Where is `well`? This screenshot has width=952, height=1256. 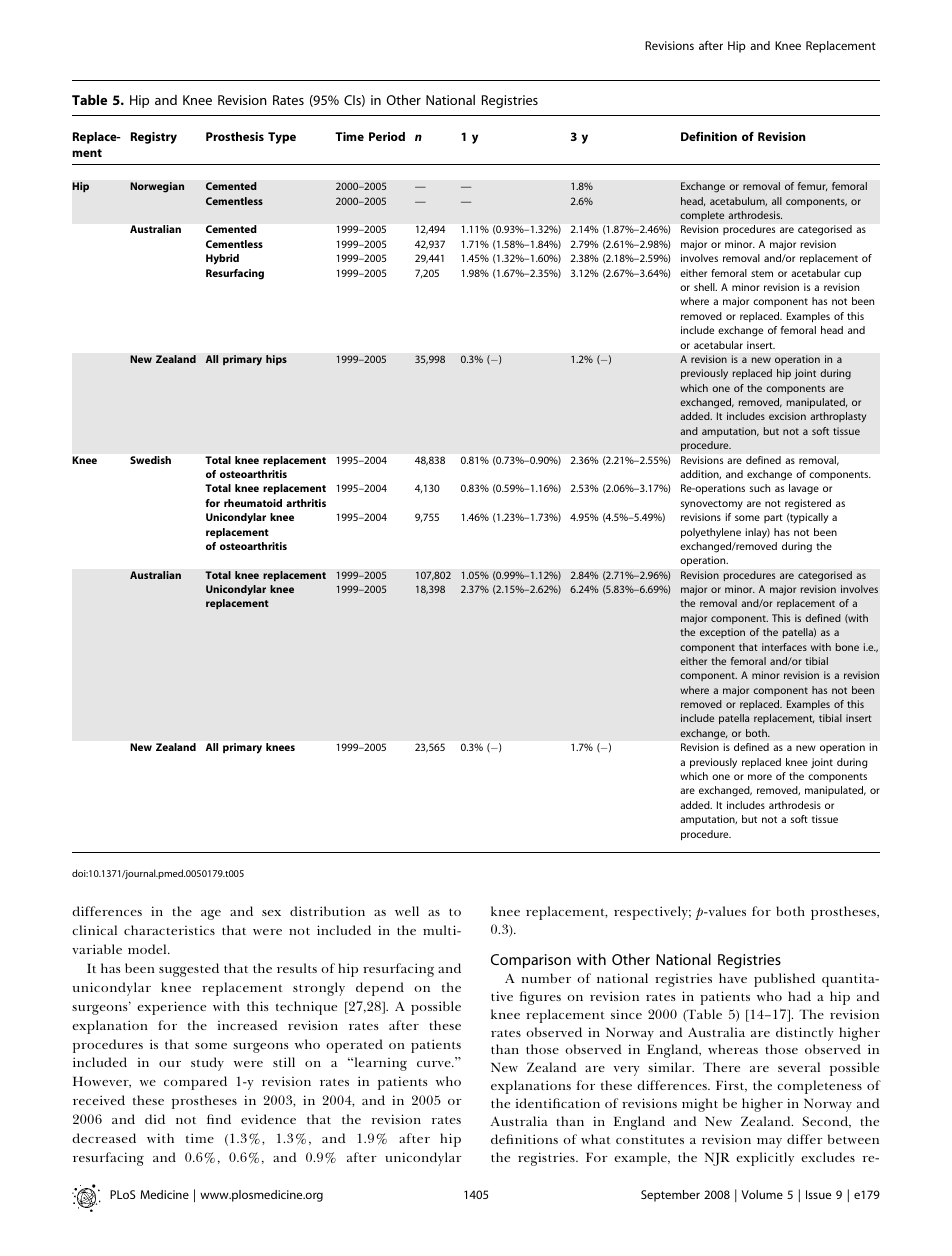 well is located at coordinates (407, 911).
